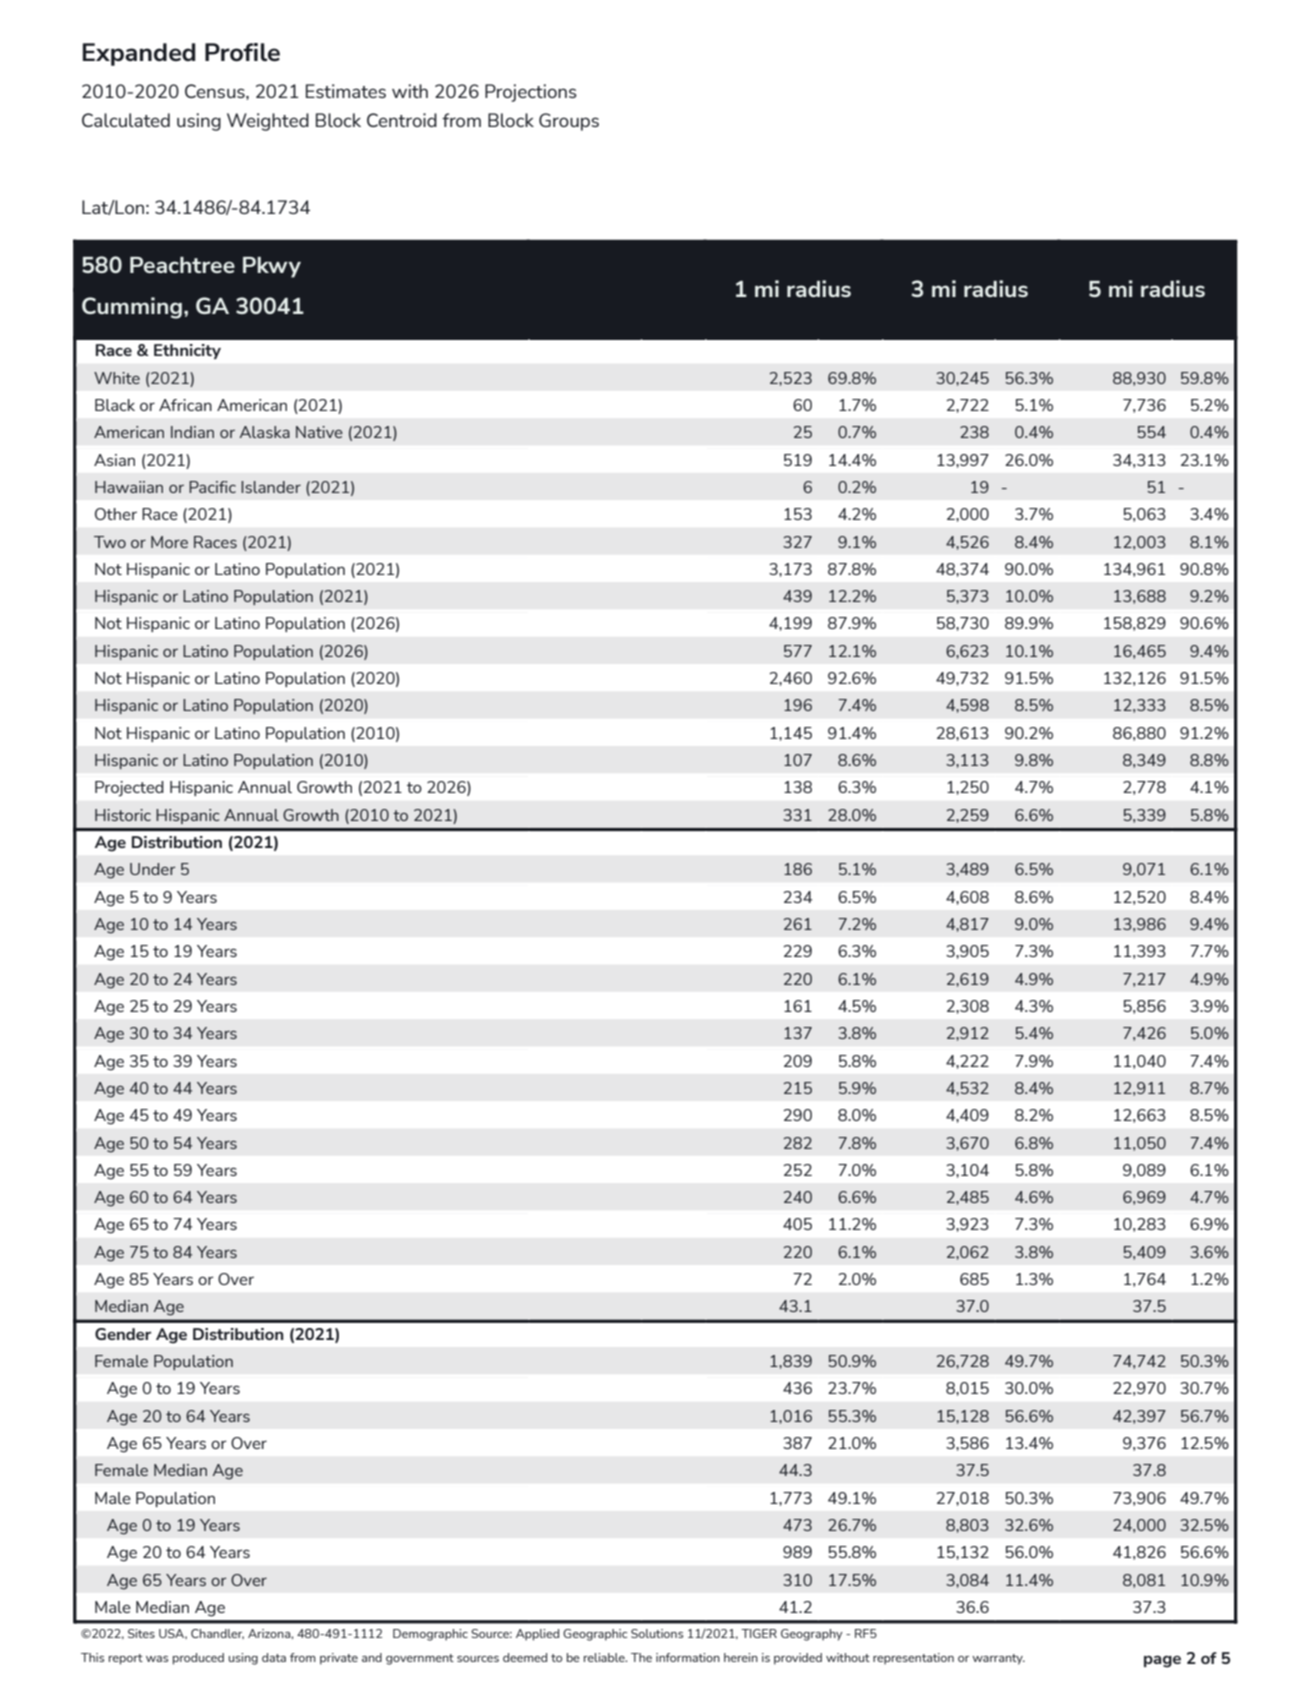 Image resolution: width=1312 pixels, height=1697 pixels. Describe the element at coordinates (169, 542) in the screenshot. I see `More` at that location.
